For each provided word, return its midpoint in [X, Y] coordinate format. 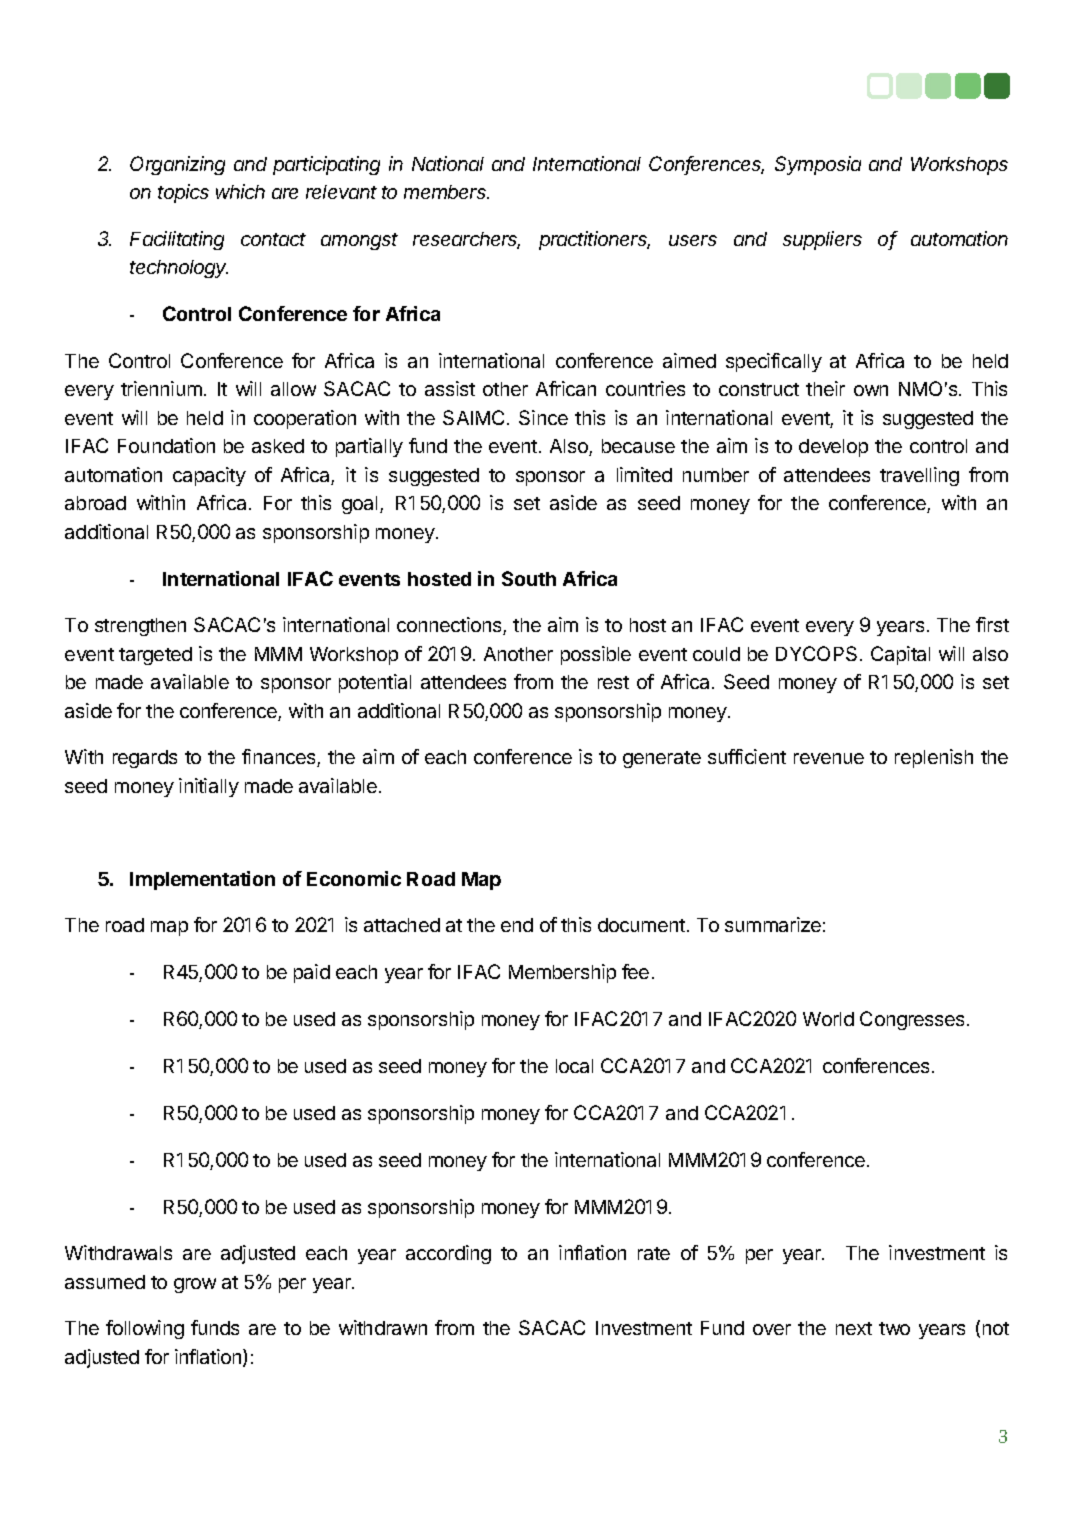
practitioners [594, 240]
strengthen [140, 627]
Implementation [202, 880]
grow [195, 1285]
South [529, 578]
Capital [900, 655]
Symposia [818, 165]
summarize [773, 924]
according [448, 1254]
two [894, 1328]
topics [183, 193]
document [641, 925]
